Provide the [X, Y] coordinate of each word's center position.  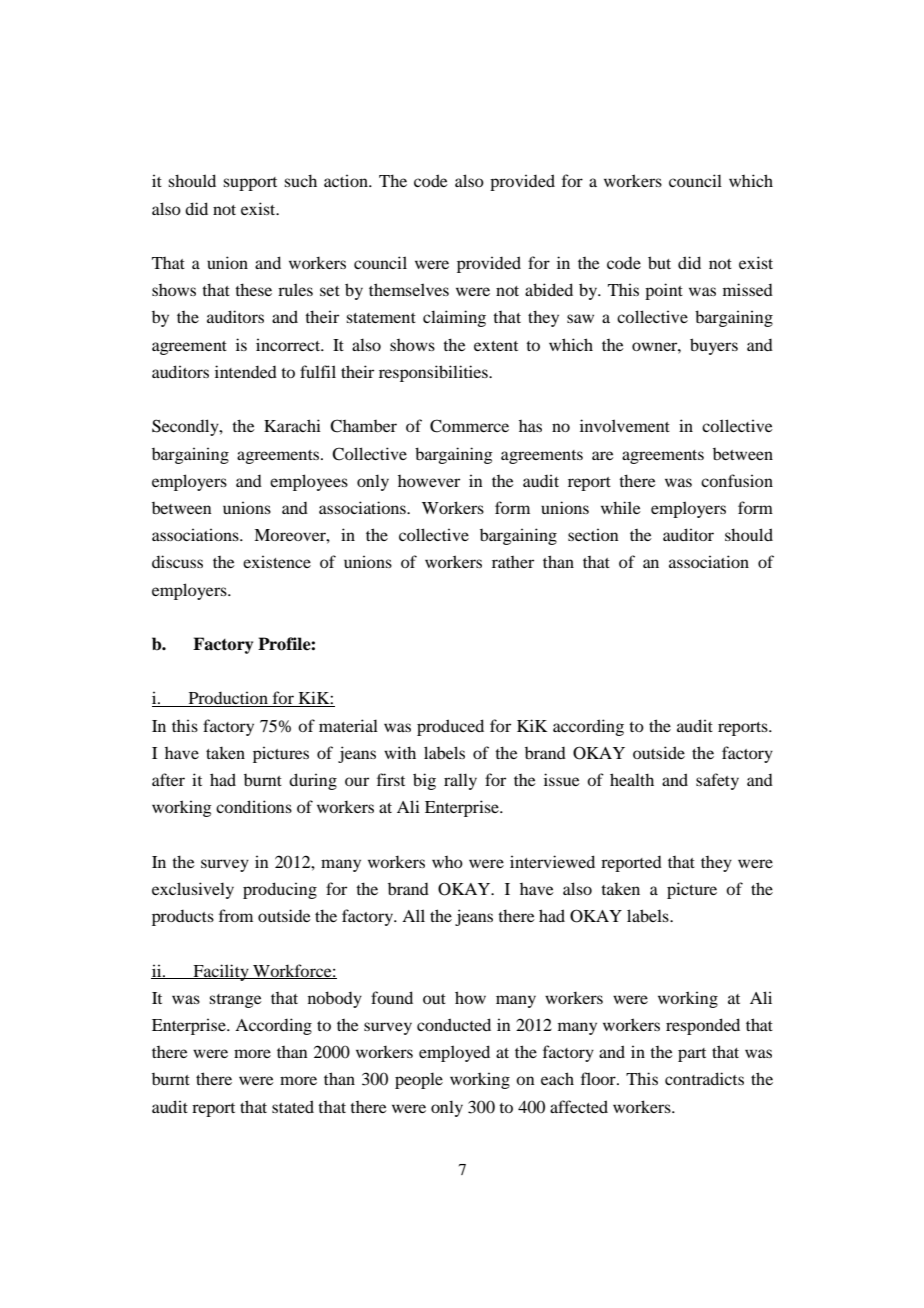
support [250, 184]
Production [228, 699]
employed [454, 1053]
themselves [409, 289]
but [659, 262]
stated [293, 1106]
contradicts [704, 1078]
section [593, 534]
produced [450, 727]
